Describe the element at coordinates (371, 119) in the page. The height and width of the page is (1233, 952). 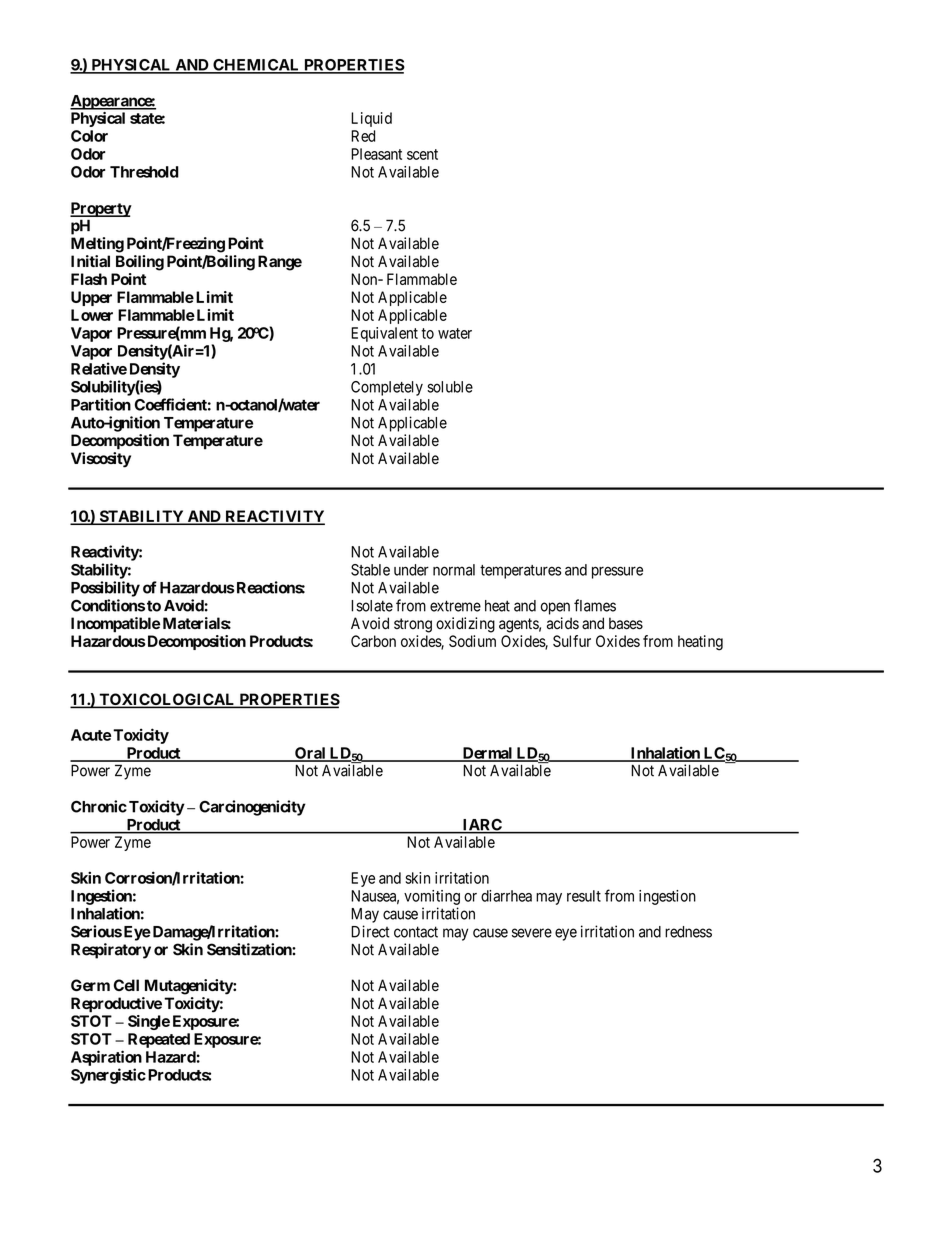
I see `Liquid` at that location.
